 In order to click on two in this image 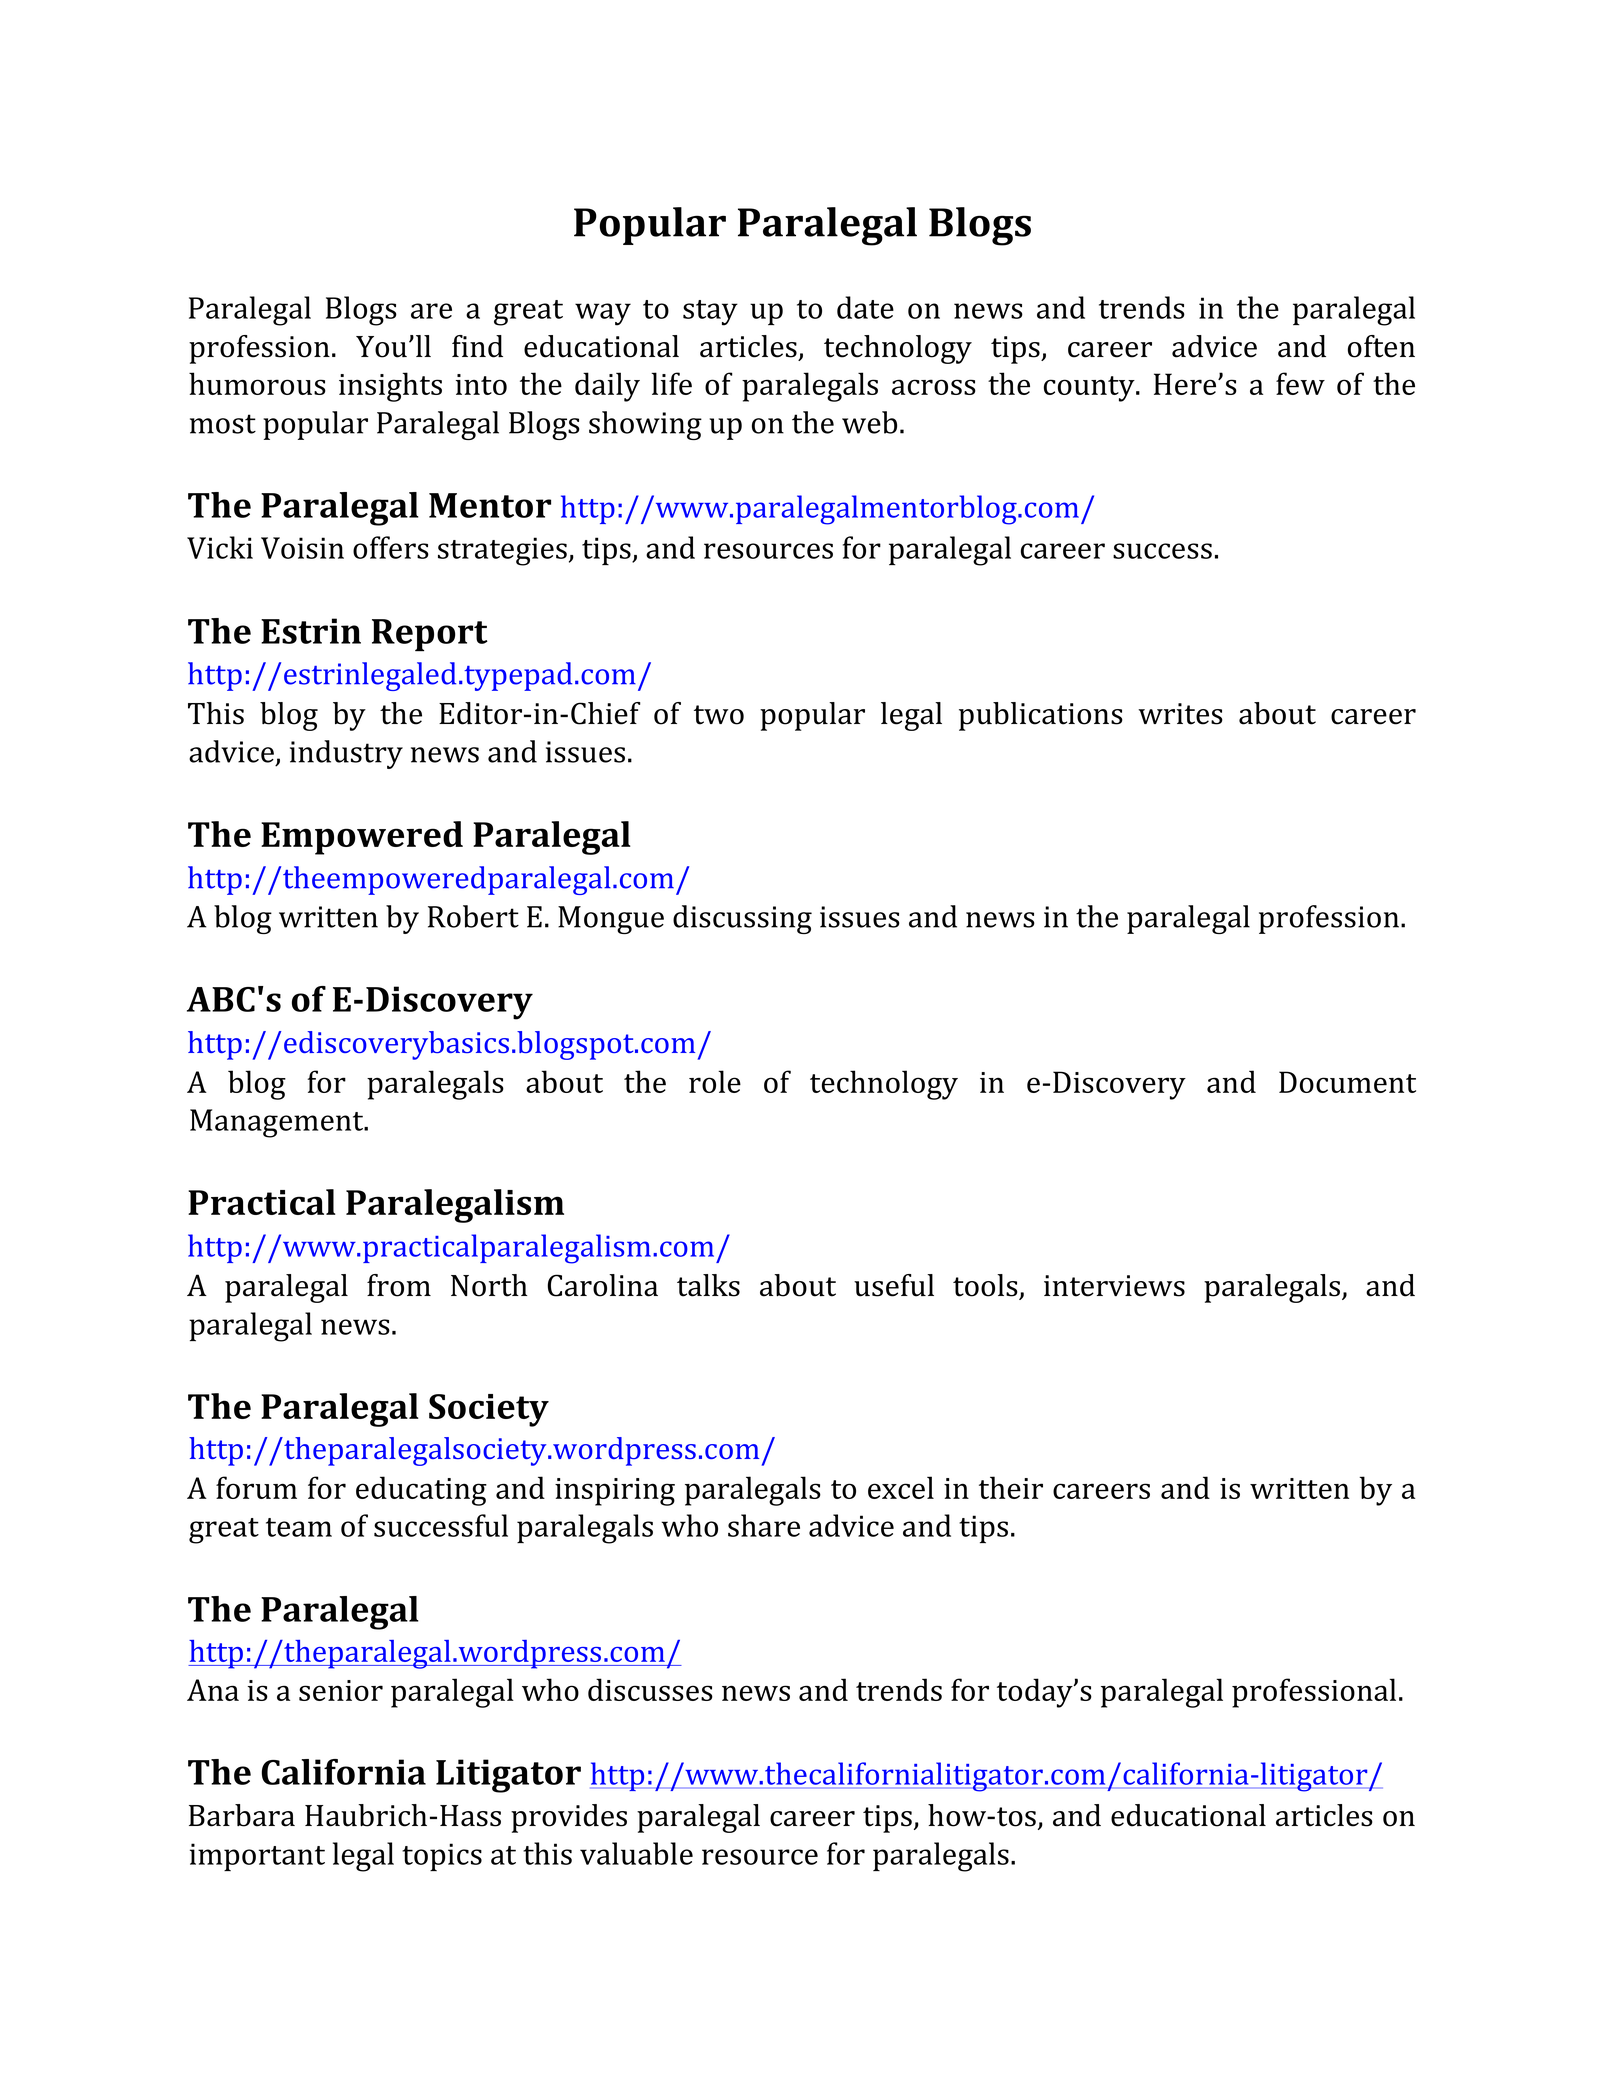, I will do `click(719, 715)`.
